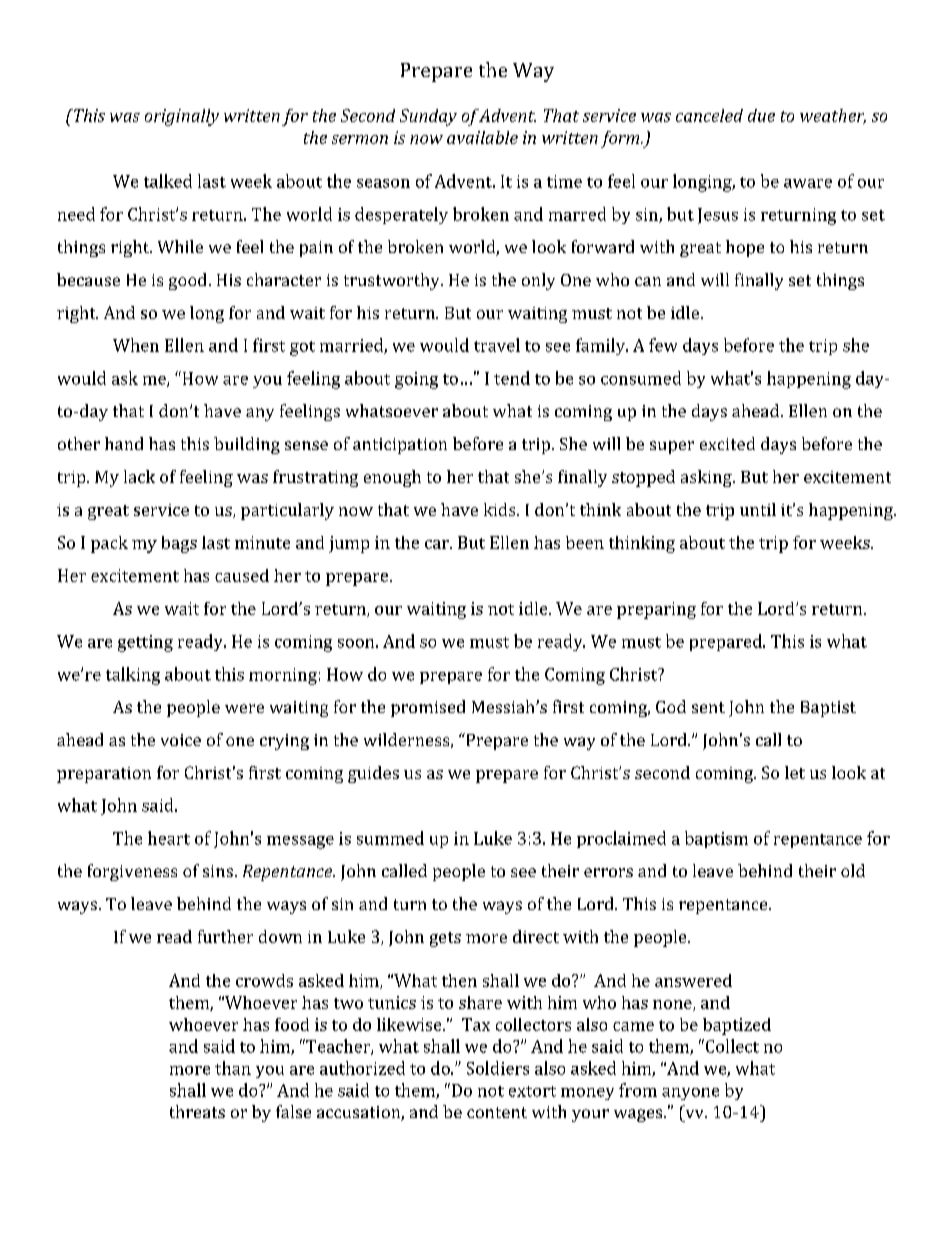  What do you see at coordinates (145, 643) in the page?
I see `getting` at bounding box center [145, 643].
